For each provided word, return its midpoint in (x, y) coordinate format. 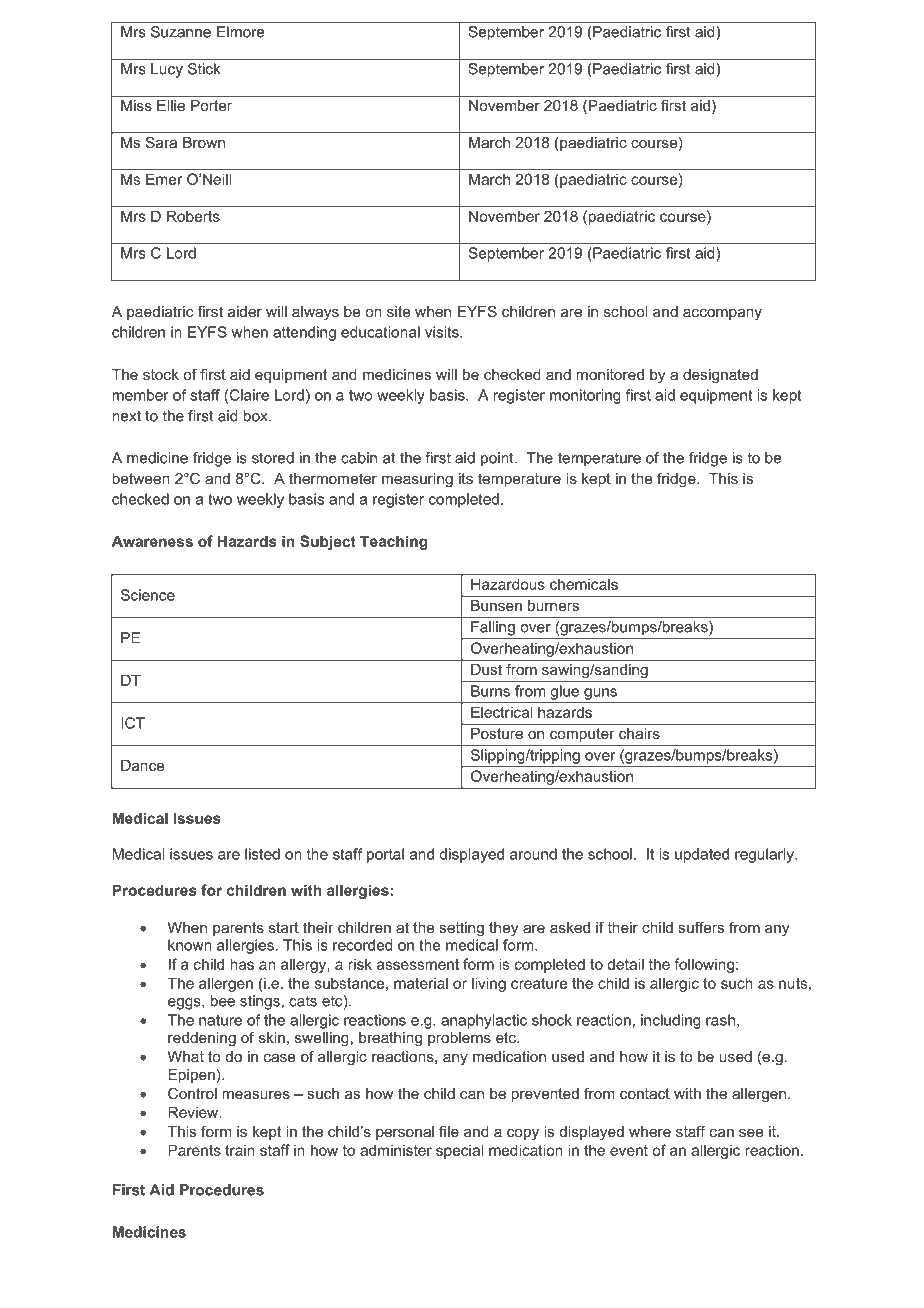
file (449, 1131)
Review (194, 1112)
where (650, 1131)
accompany (722, 314)
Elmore (240, 32)
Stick (204, 69)
